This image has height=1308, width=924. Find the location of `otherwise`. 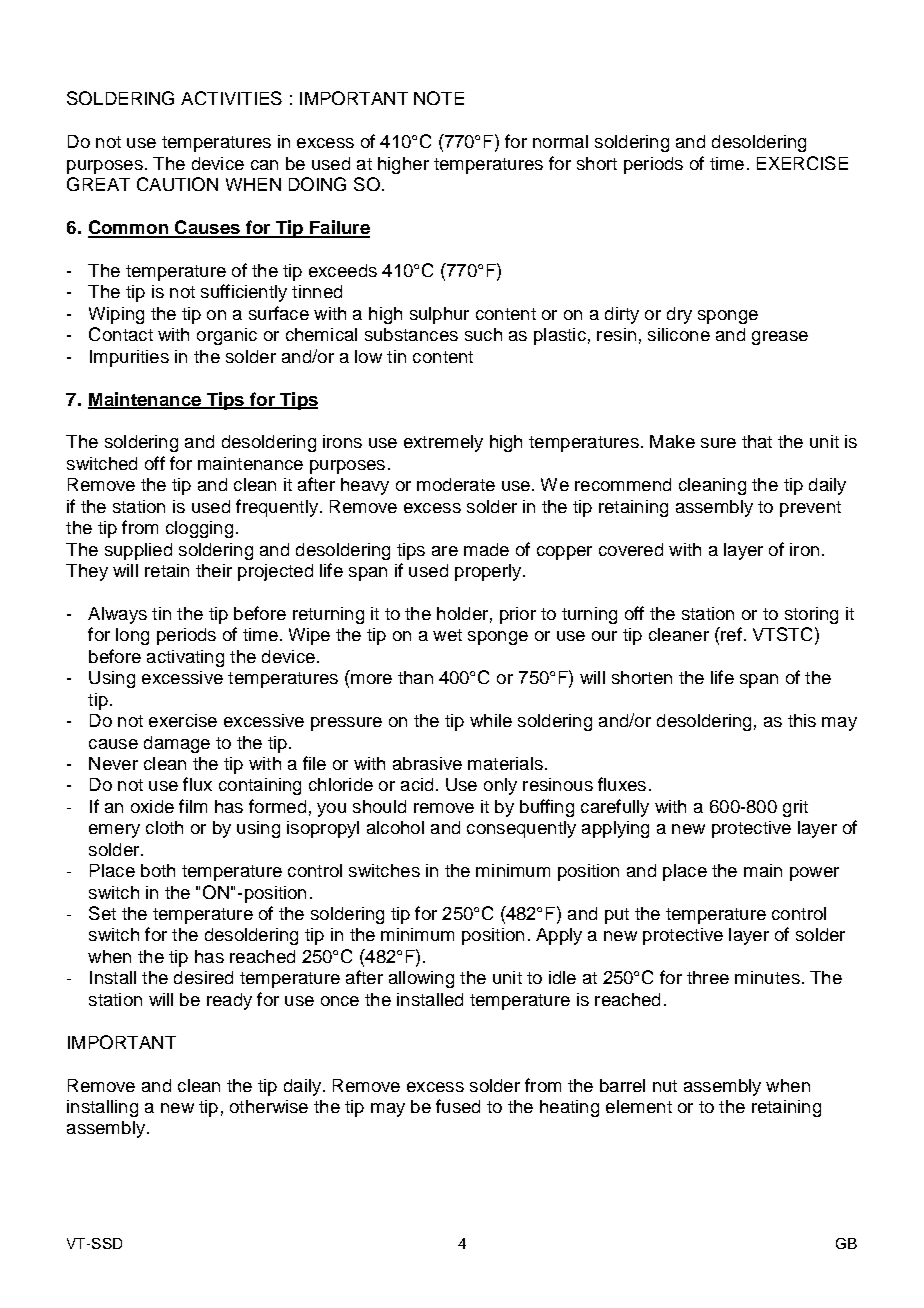

otherwise is located at coordinates (269, 1106).
